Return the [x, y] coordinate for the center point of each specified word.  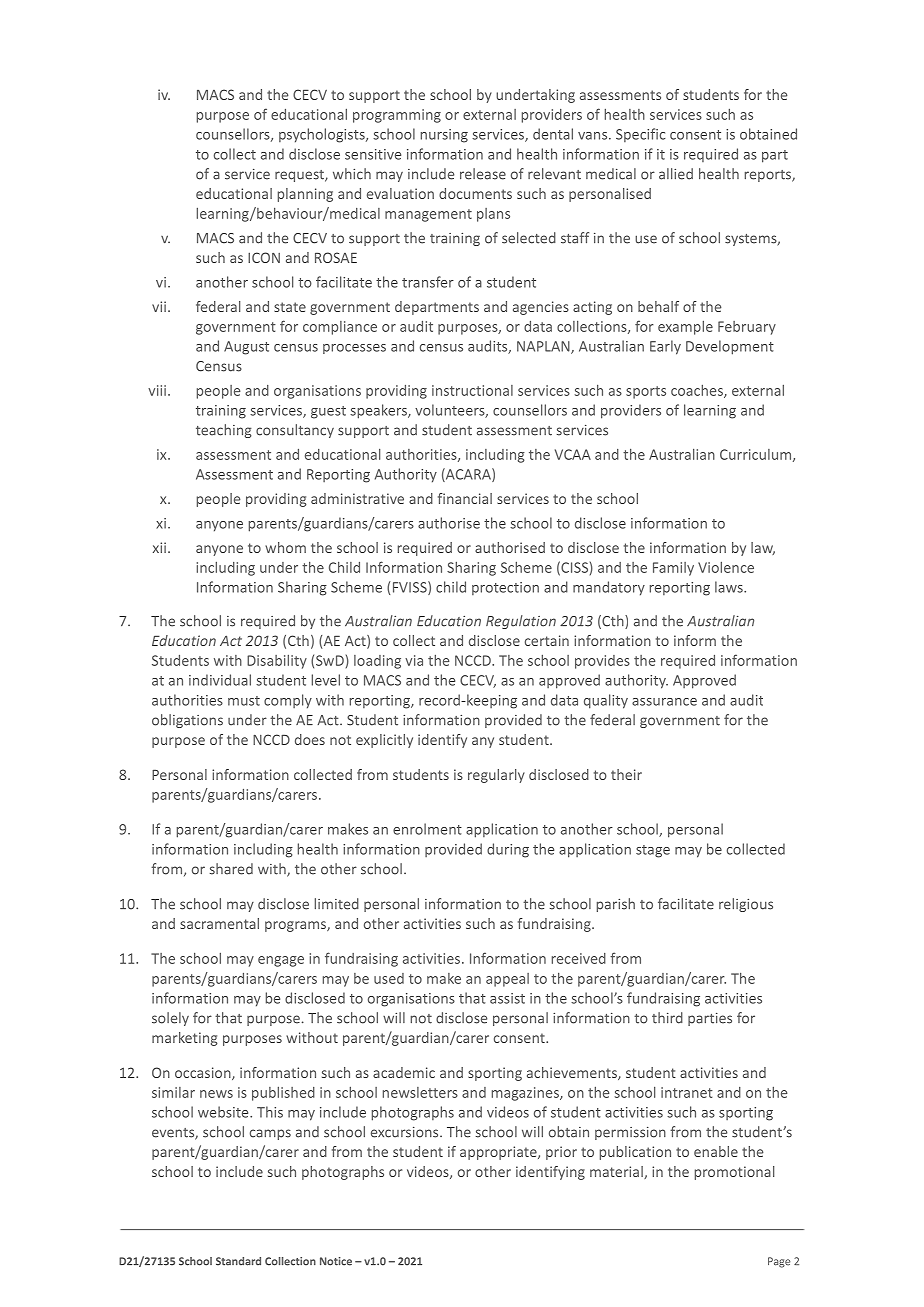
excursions [406, 1132]
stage [653, 851]
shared [231, 869]
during [508, 850]
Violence [726, 567]
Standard [238, 1261]
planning [305, 195]
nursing [444, 136]
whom [285, 547]
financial [465, 498]
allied [676, 174]
